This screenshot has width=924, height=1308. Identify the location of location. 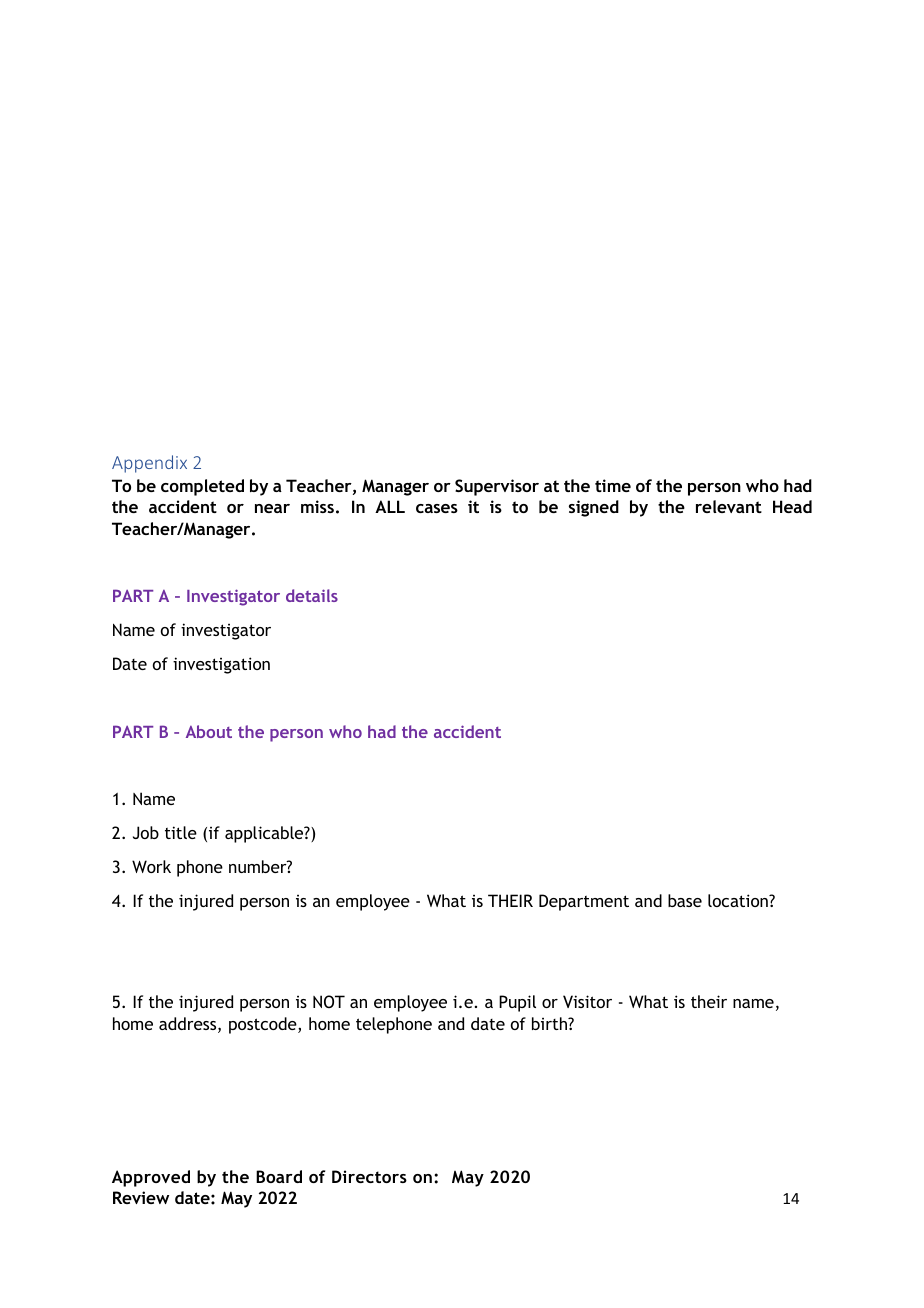
(739, 900).
